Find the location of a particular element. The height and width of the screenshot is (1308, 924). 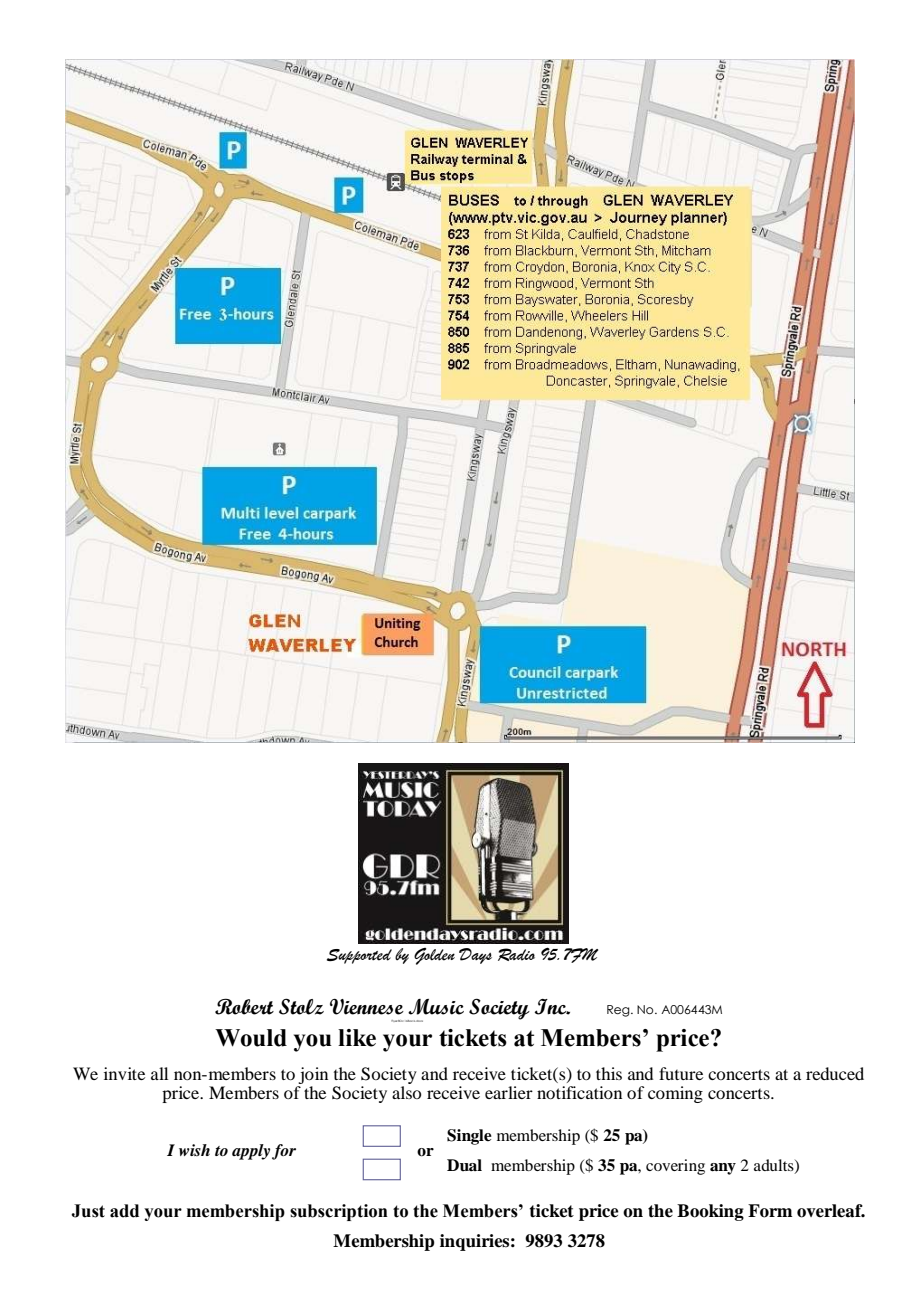

Would is located at coordinates (251, 1038).
